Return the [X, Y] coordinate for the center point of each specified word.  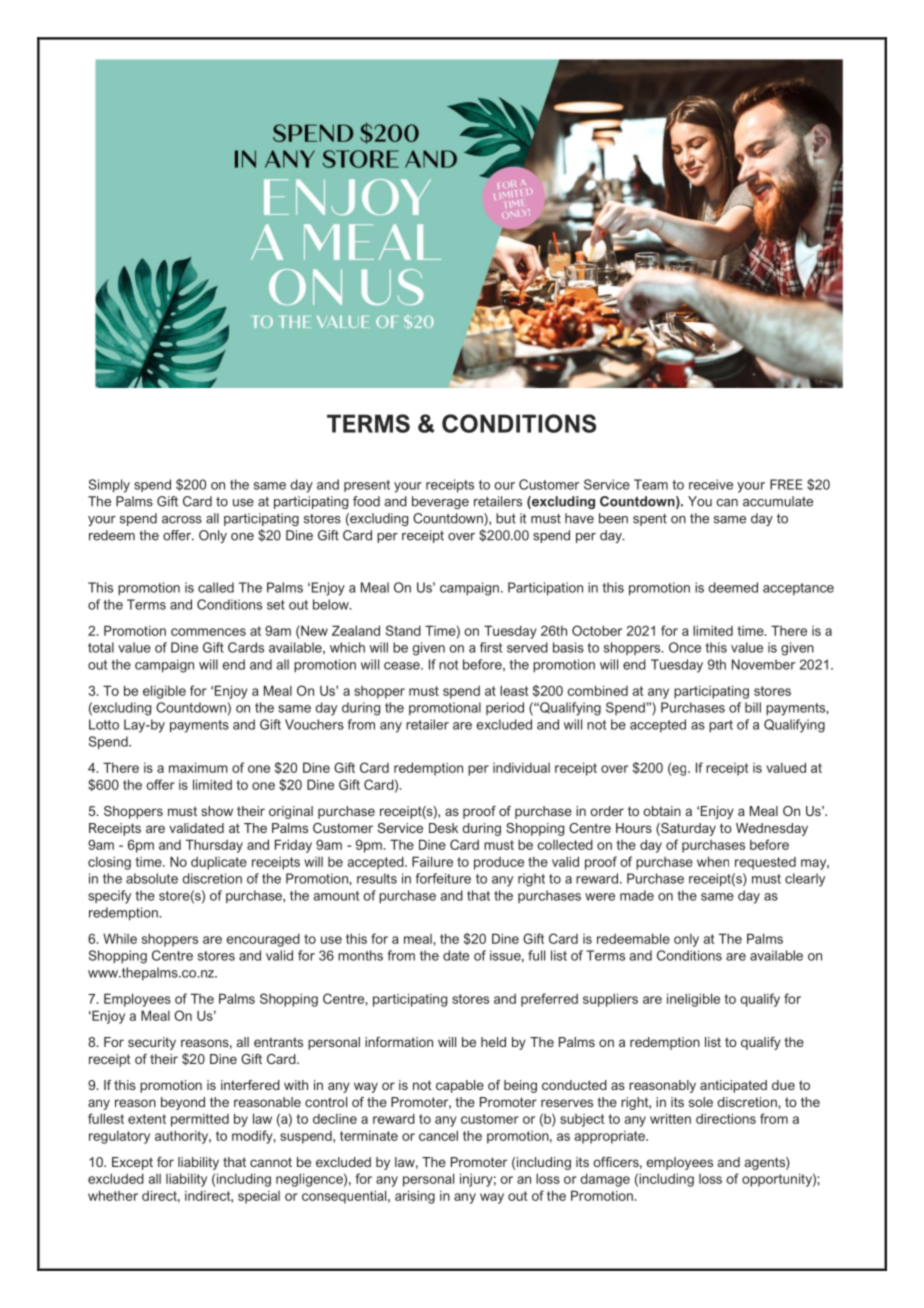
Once [685, 647]
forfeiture [443, 878]
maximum [198, 767]
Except [132, 1163]
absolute [152, 878]
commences [208, 632]
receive [711, 484]
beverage [440, 502]
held [493, 1042]
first [491, 647]
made [637, 895]
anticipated [733, 1086]
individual [521, 768]
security [152, 1043]
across [182, 520]
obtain [662, 811]
